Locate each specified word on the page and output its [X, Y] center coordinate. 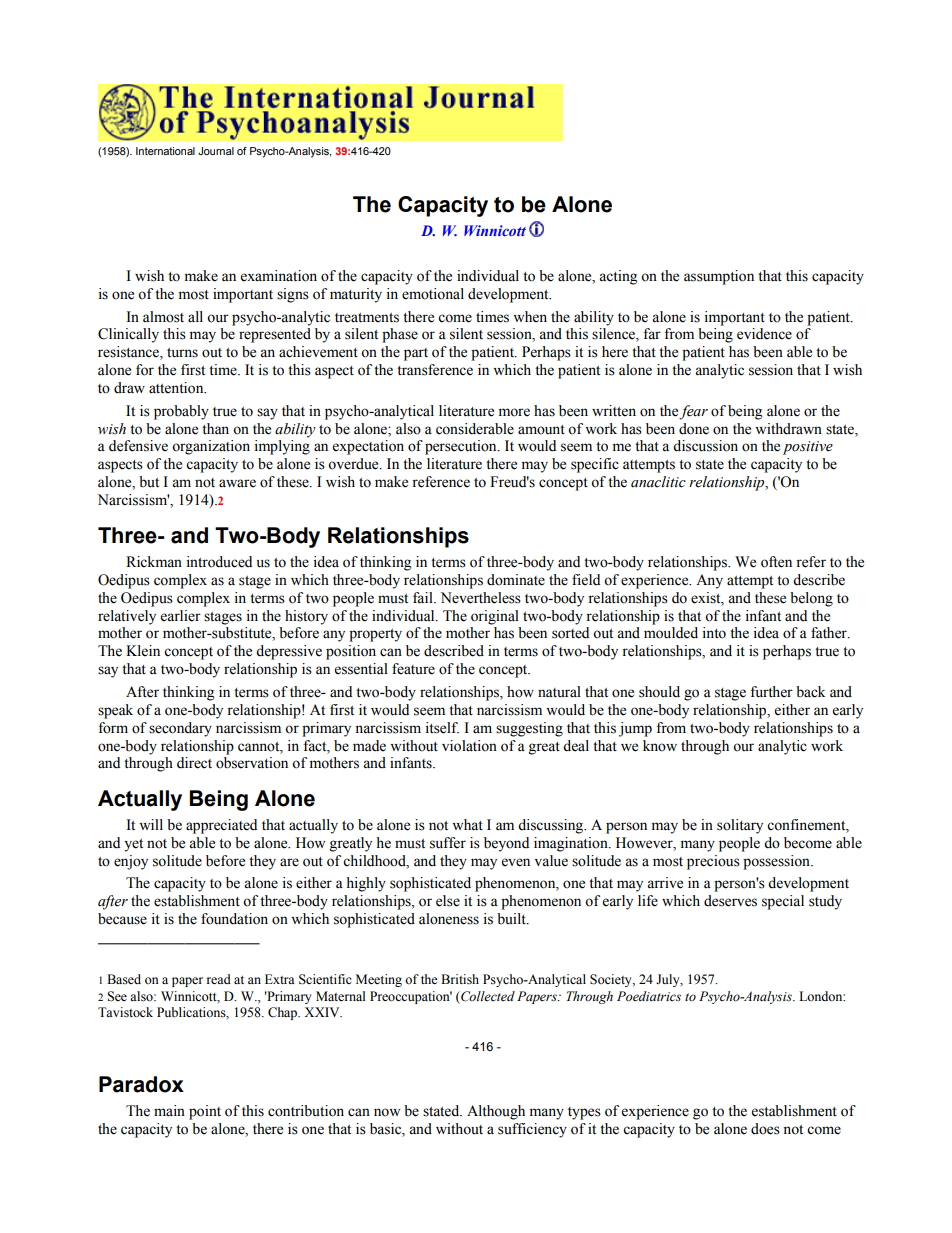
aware [237, 483]
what [467, 825]
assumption [719, 277]
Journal [216, 151]
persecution [462, 447]
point [205, 1112]
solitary [740, 826]
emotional [433, 294]
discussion [705, 446]
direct [194, 763]
